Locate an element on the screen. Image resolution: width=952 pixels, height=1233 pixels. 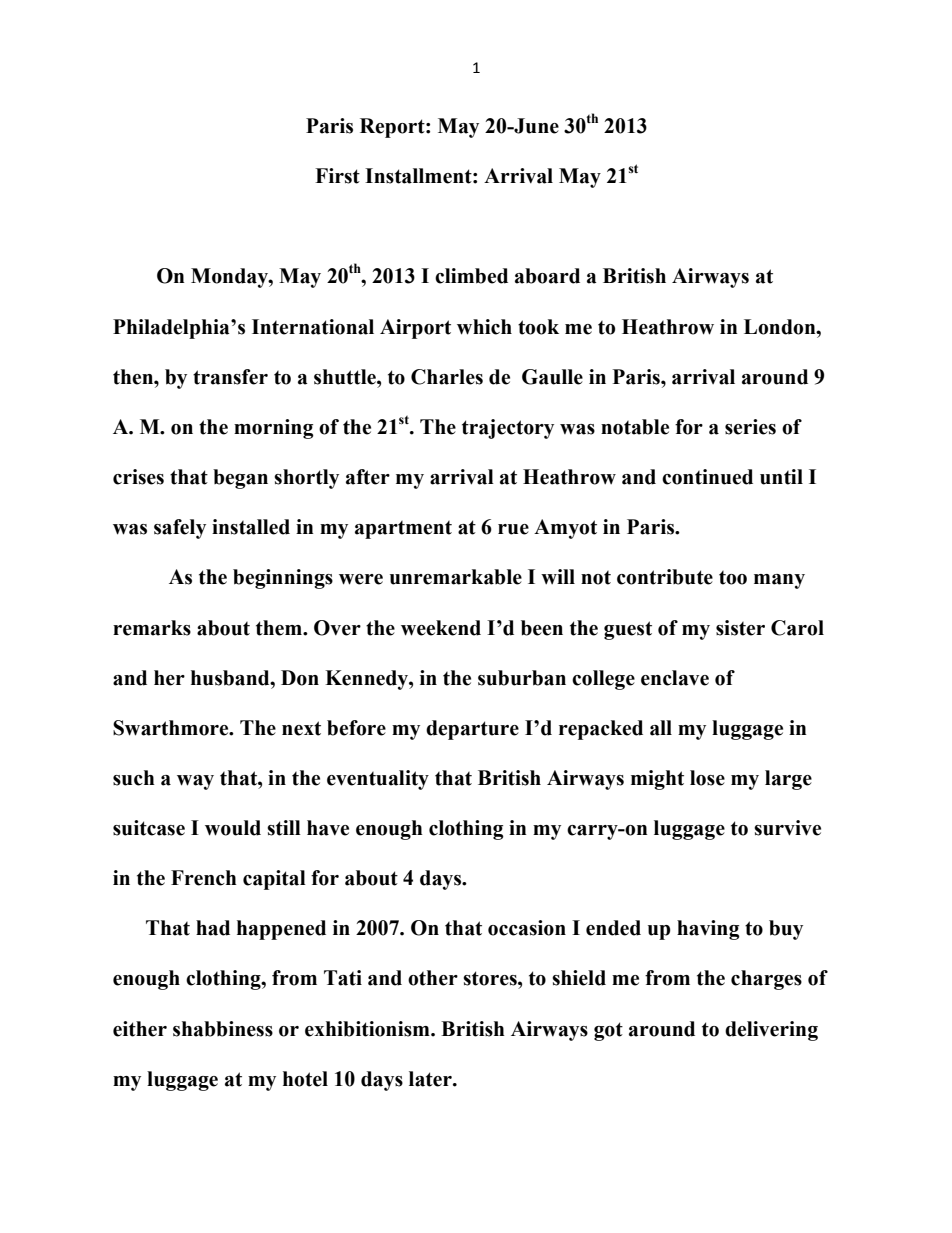
exhibitionism is located at coordinates (368, 1029).
